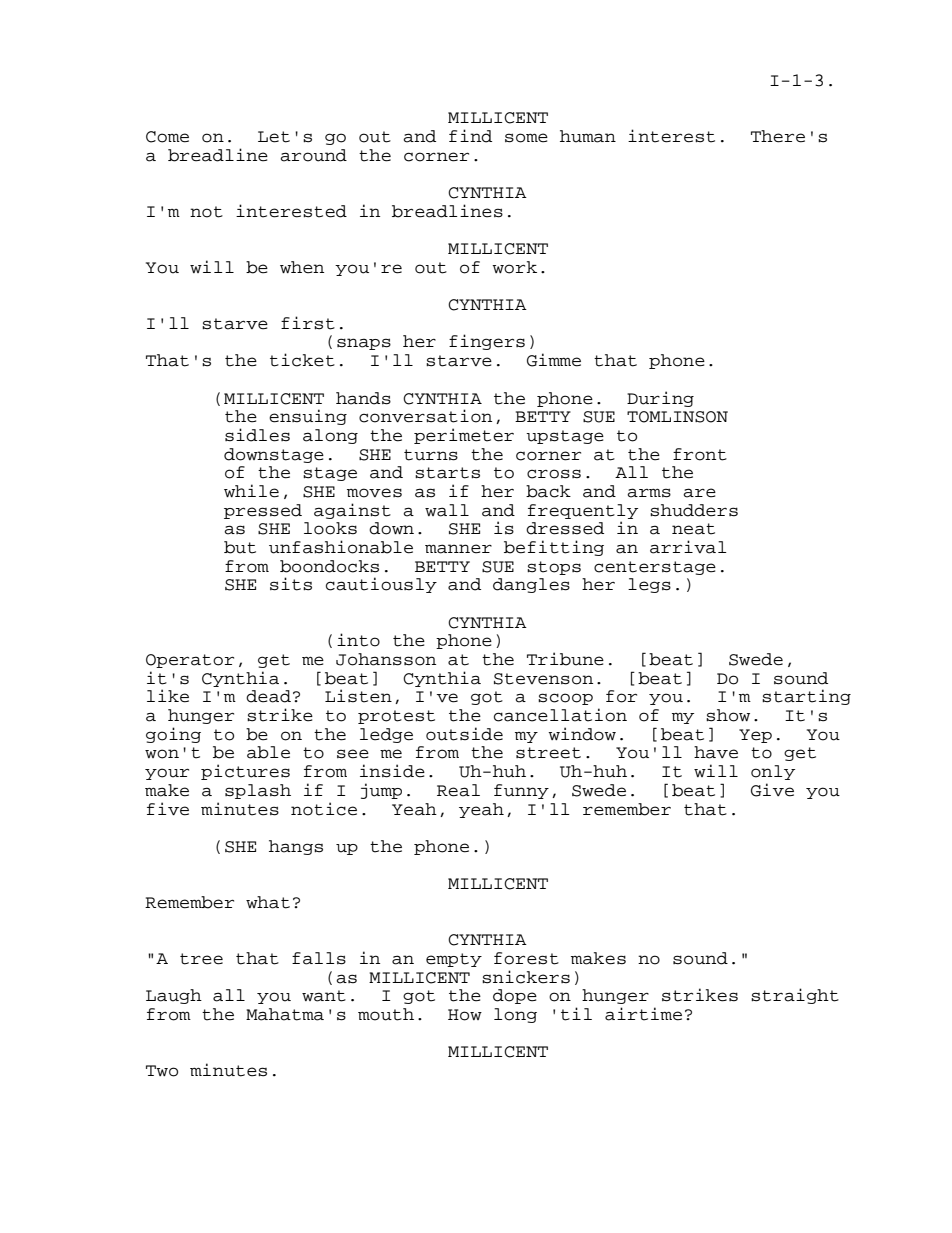 The image size is (952, 1233). Describe the element at coordinates (162, 1071) in the document. I see `Two` at that location.
